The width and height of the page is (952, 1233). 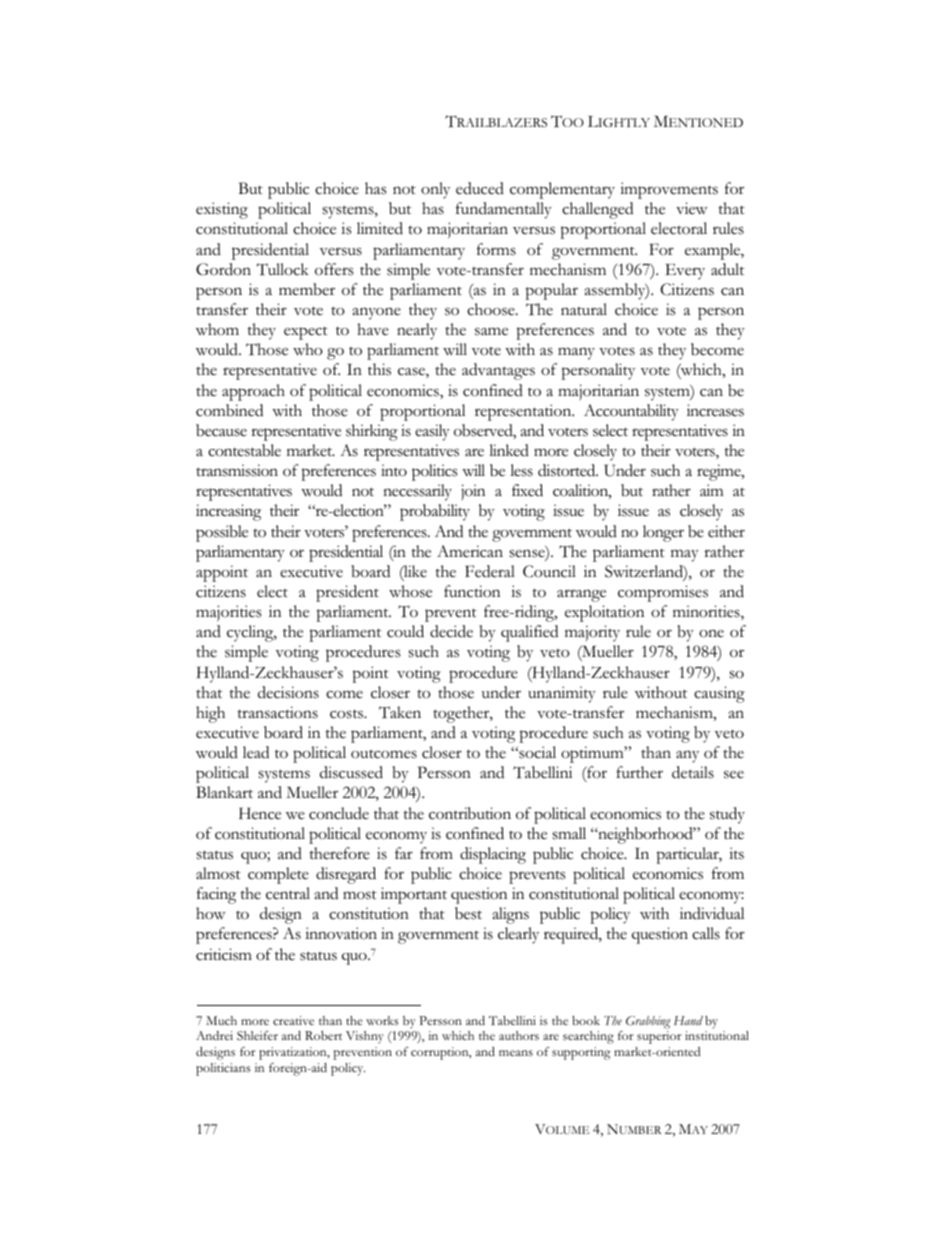 What do you see at coordinates (293, 1020) in the page?
I see `creative` at bounding box center [293, 1020].
